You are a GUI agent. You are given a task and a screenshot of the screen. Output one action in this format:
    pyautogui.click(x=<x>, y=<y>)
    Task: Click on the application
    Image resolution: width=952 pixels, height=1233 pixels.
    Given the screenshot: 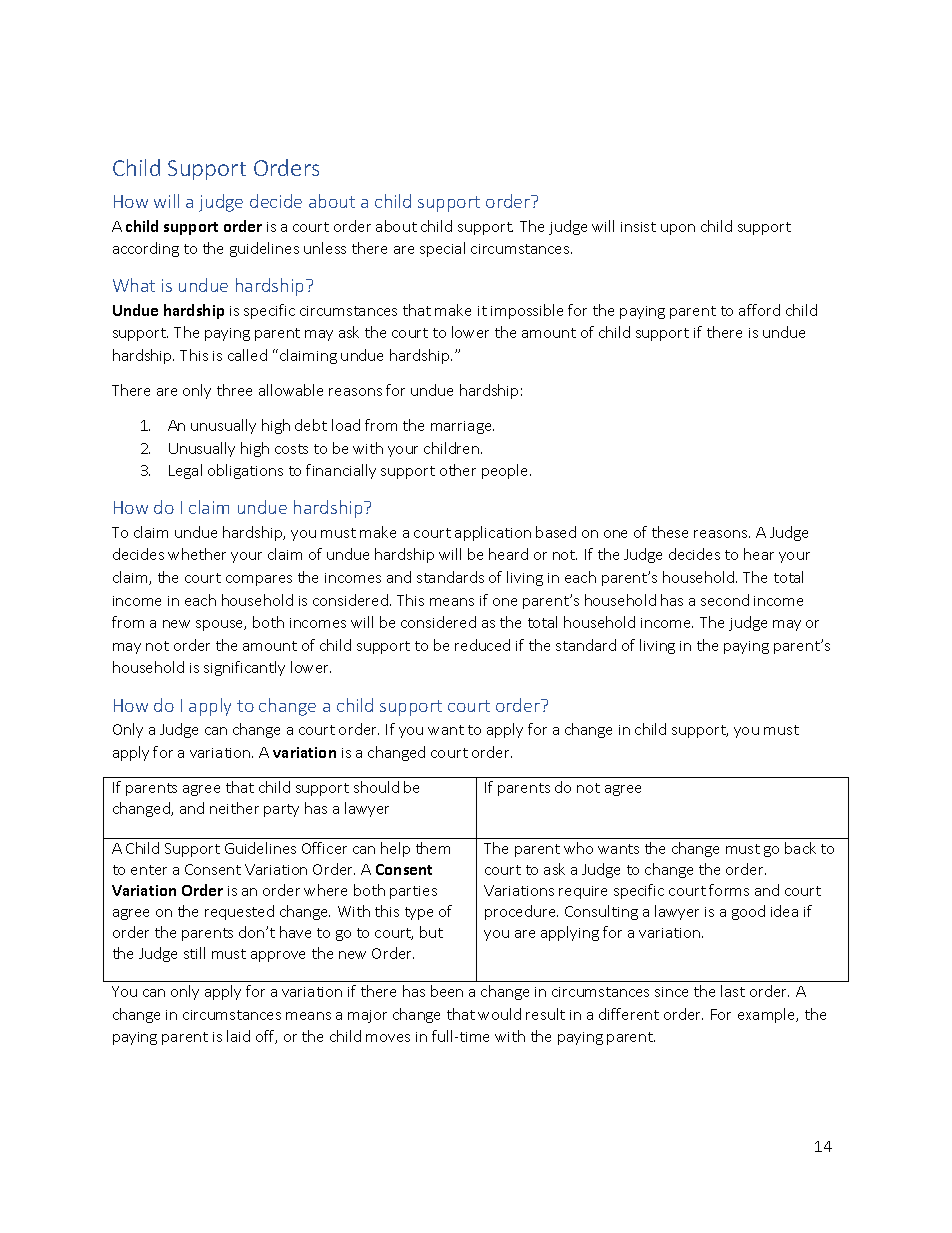 What is the action you would take?
    pyautogui.click(x=493, y=533)
